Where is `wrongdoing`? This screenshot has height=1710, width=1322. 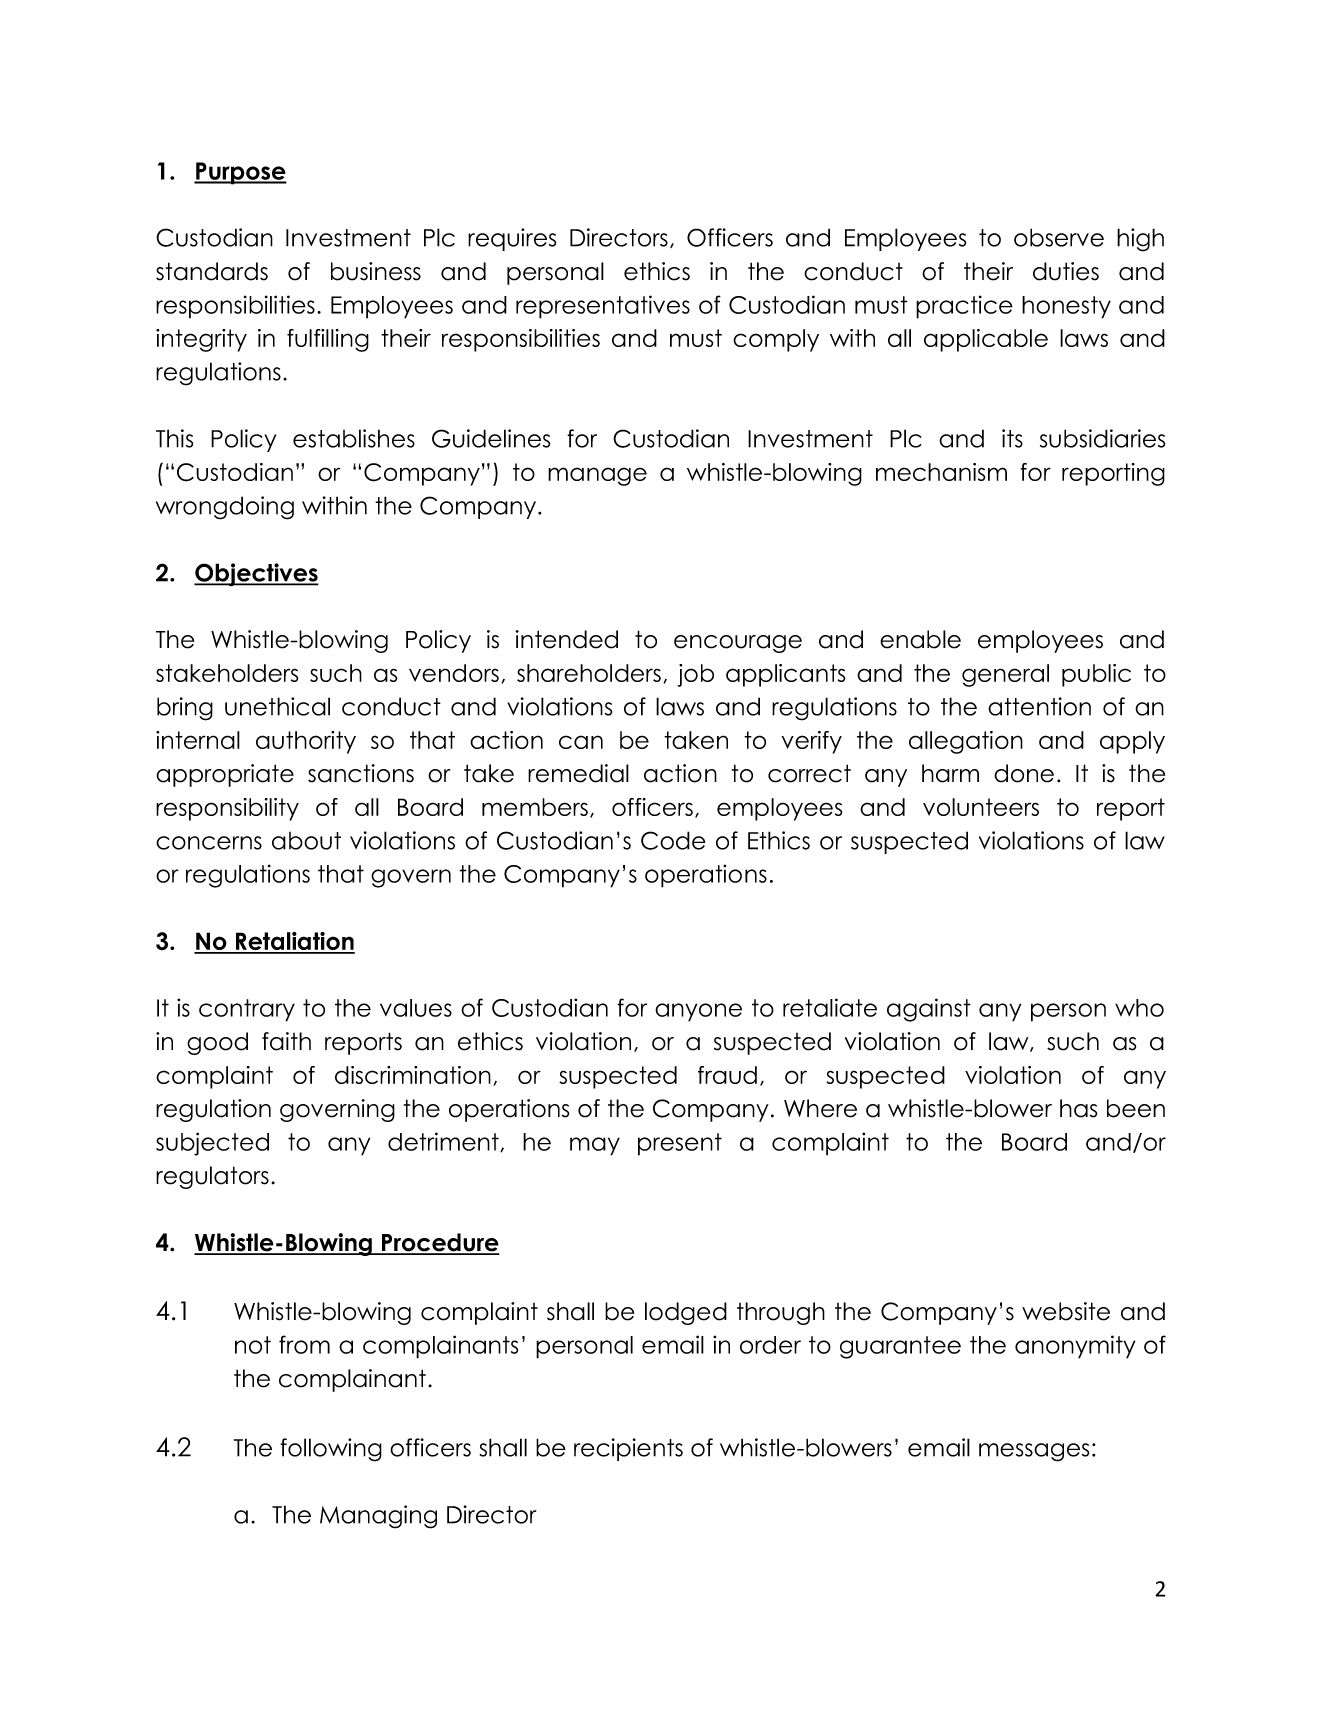
wrongdoing is located at coordinates (225, 508).
